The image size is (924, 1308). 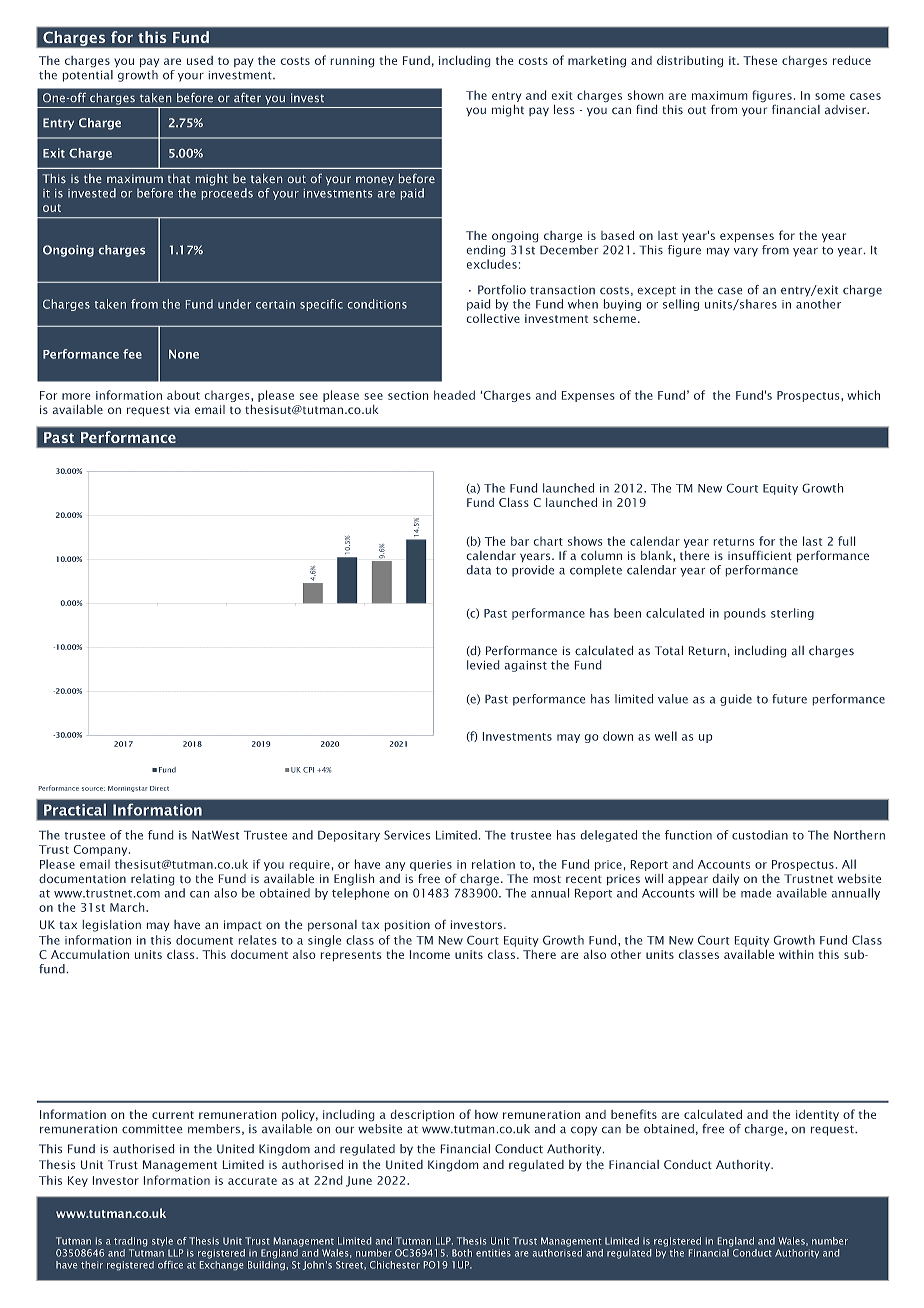 I want to click on Direct, so click(x=159, y=788).
